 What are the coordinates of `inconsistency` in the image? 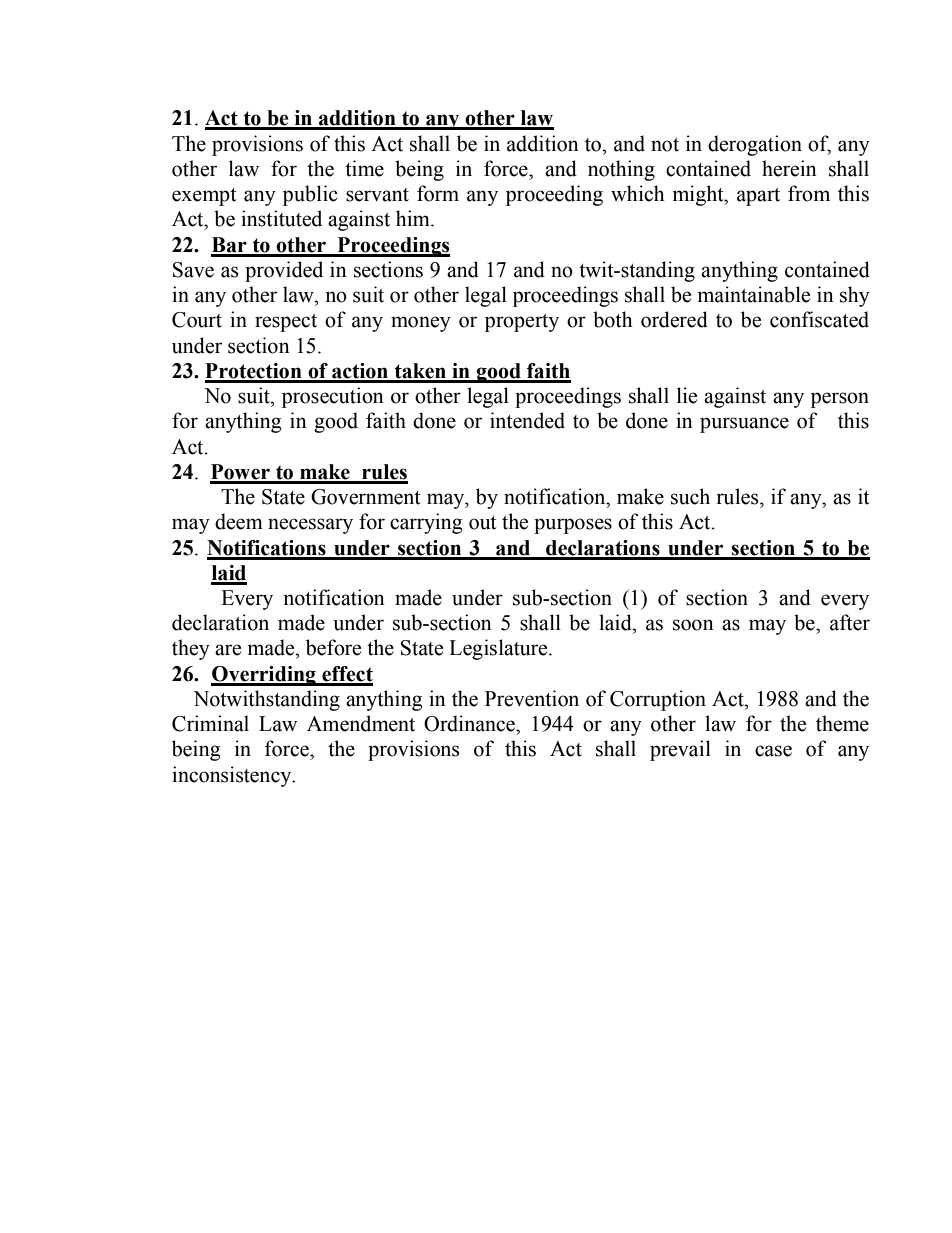 It's located at (233, 776).
